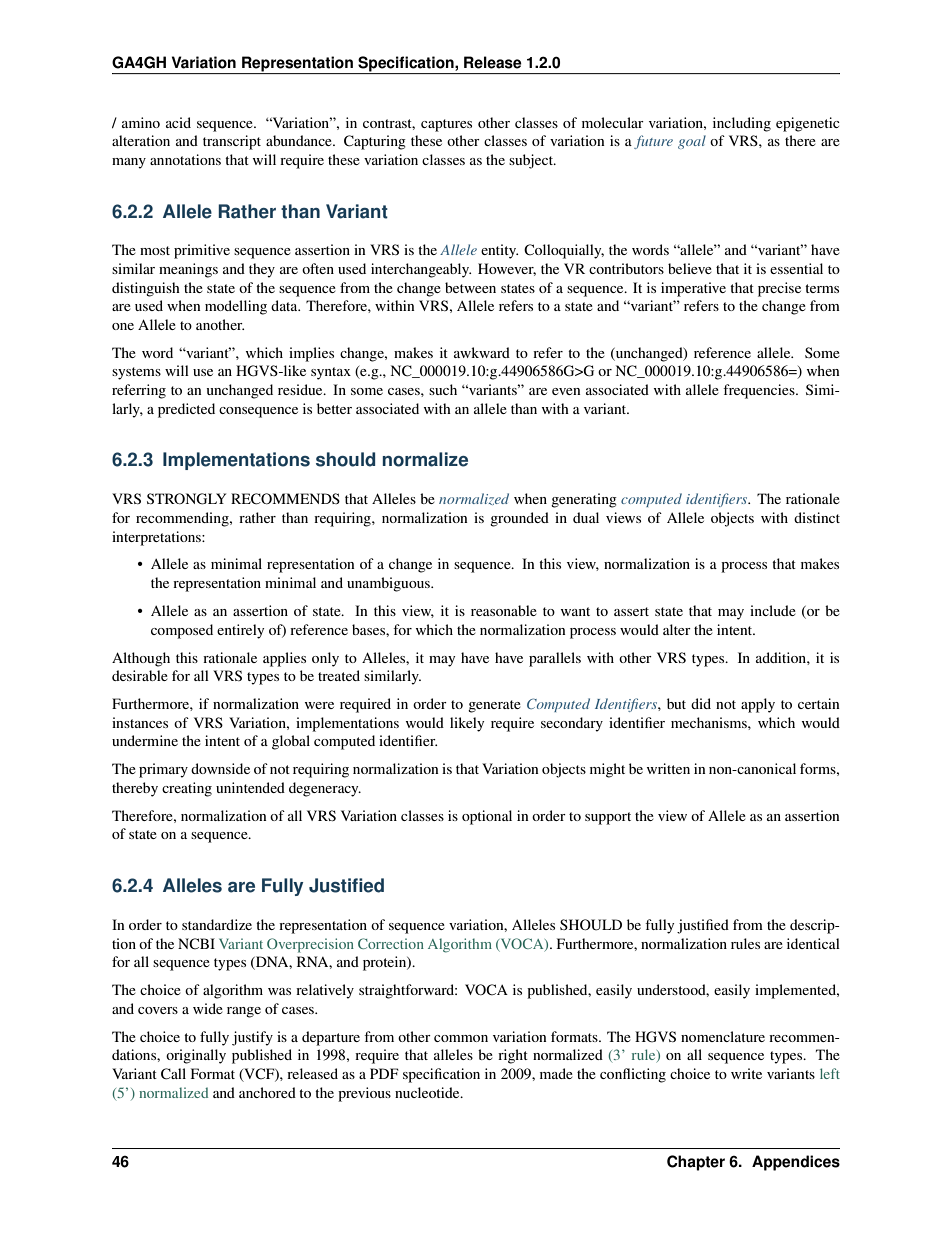  I want to click on creating, so click(187, 789).
